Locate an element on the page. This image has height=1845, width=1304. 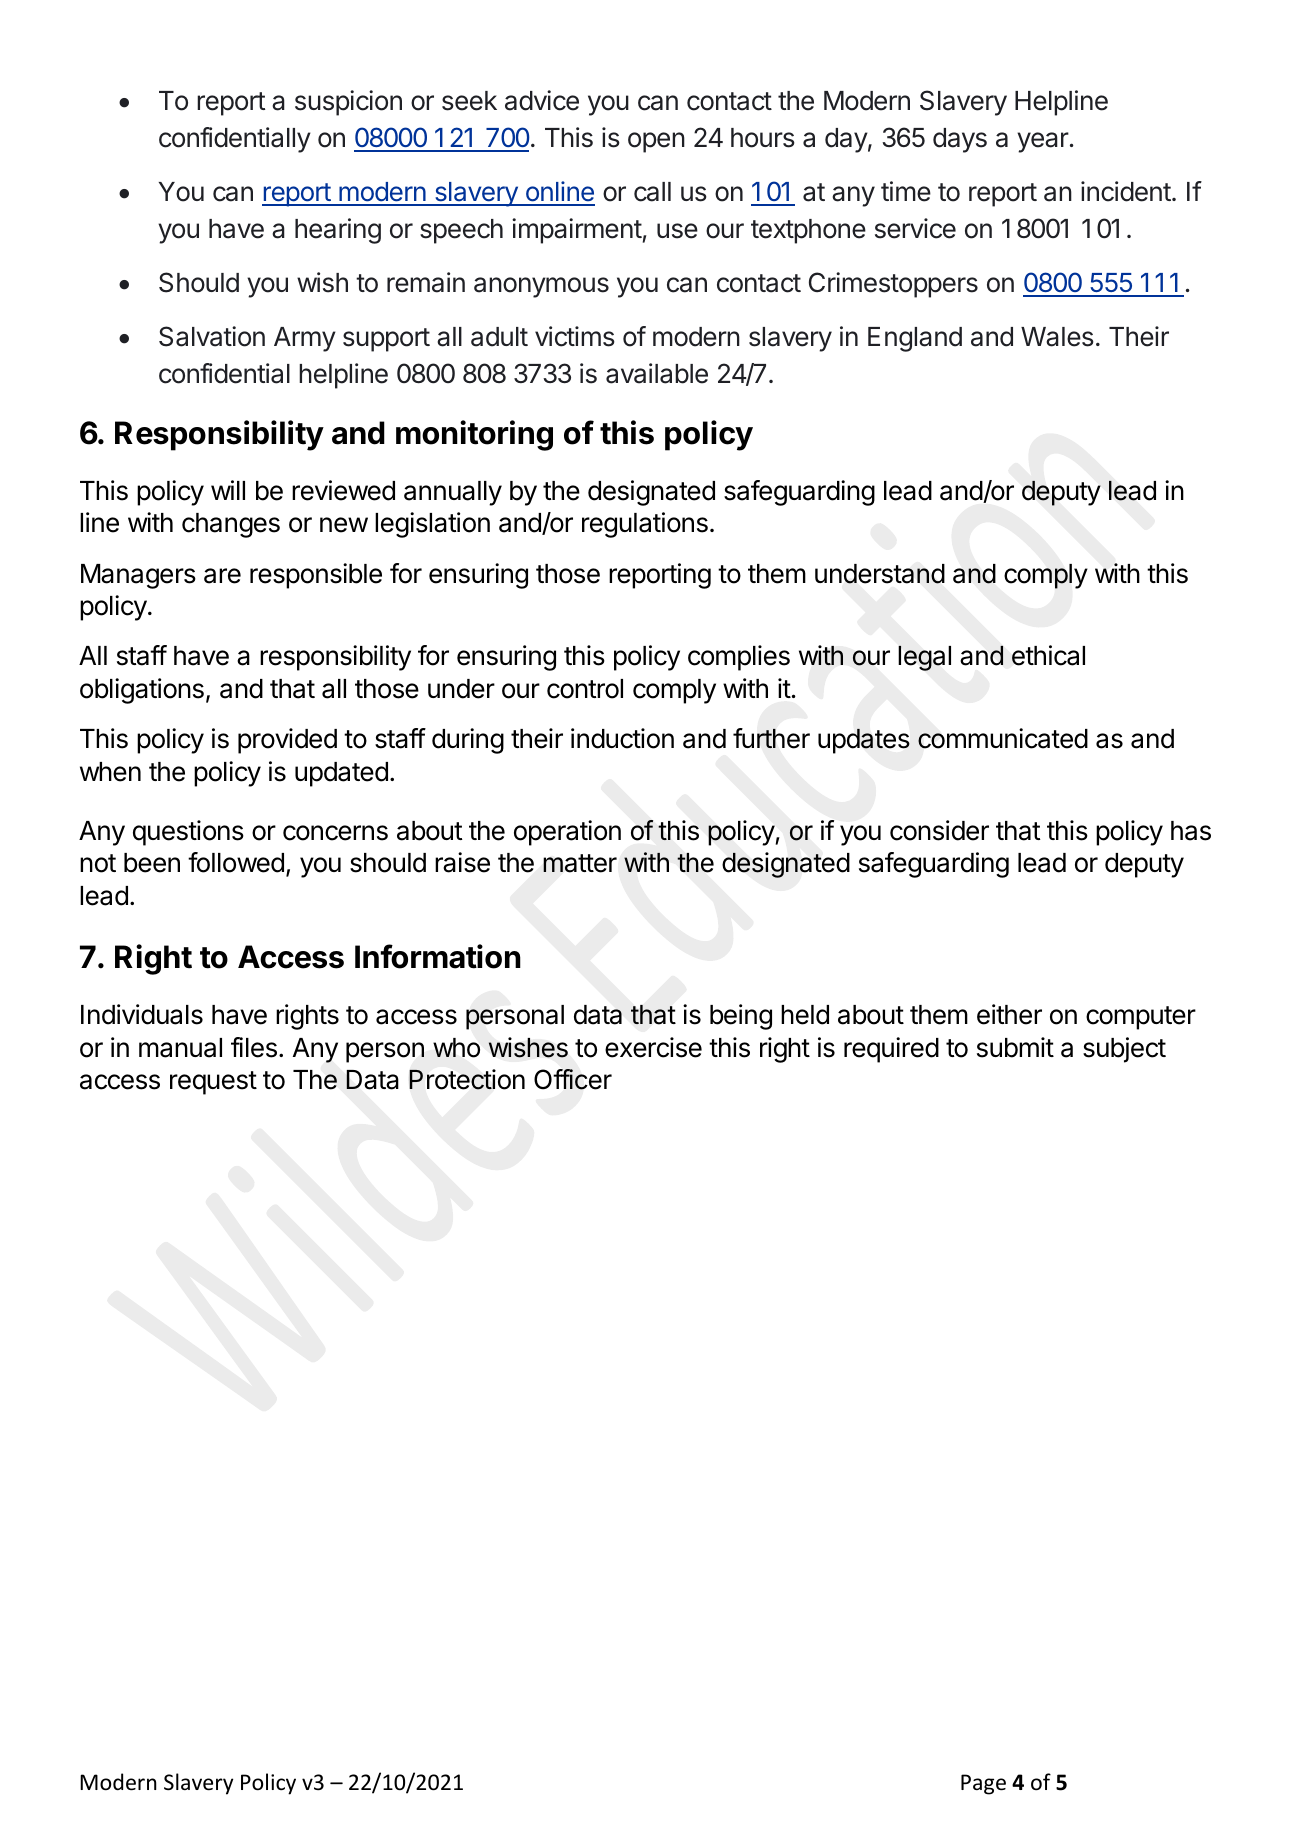
Officer is located at coordinates (573, 1079).
